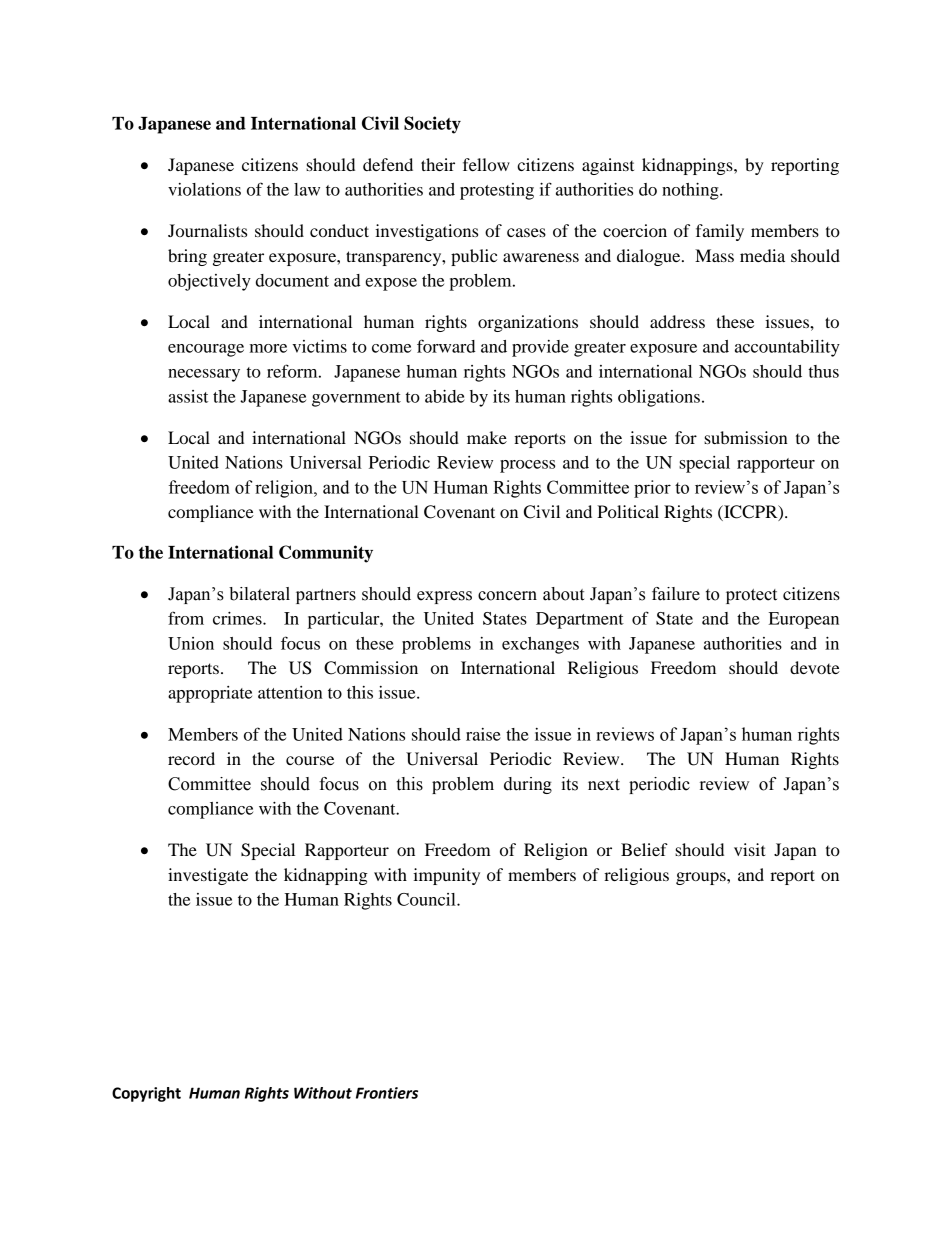  I want to click on fellow, so click(486, 164).
